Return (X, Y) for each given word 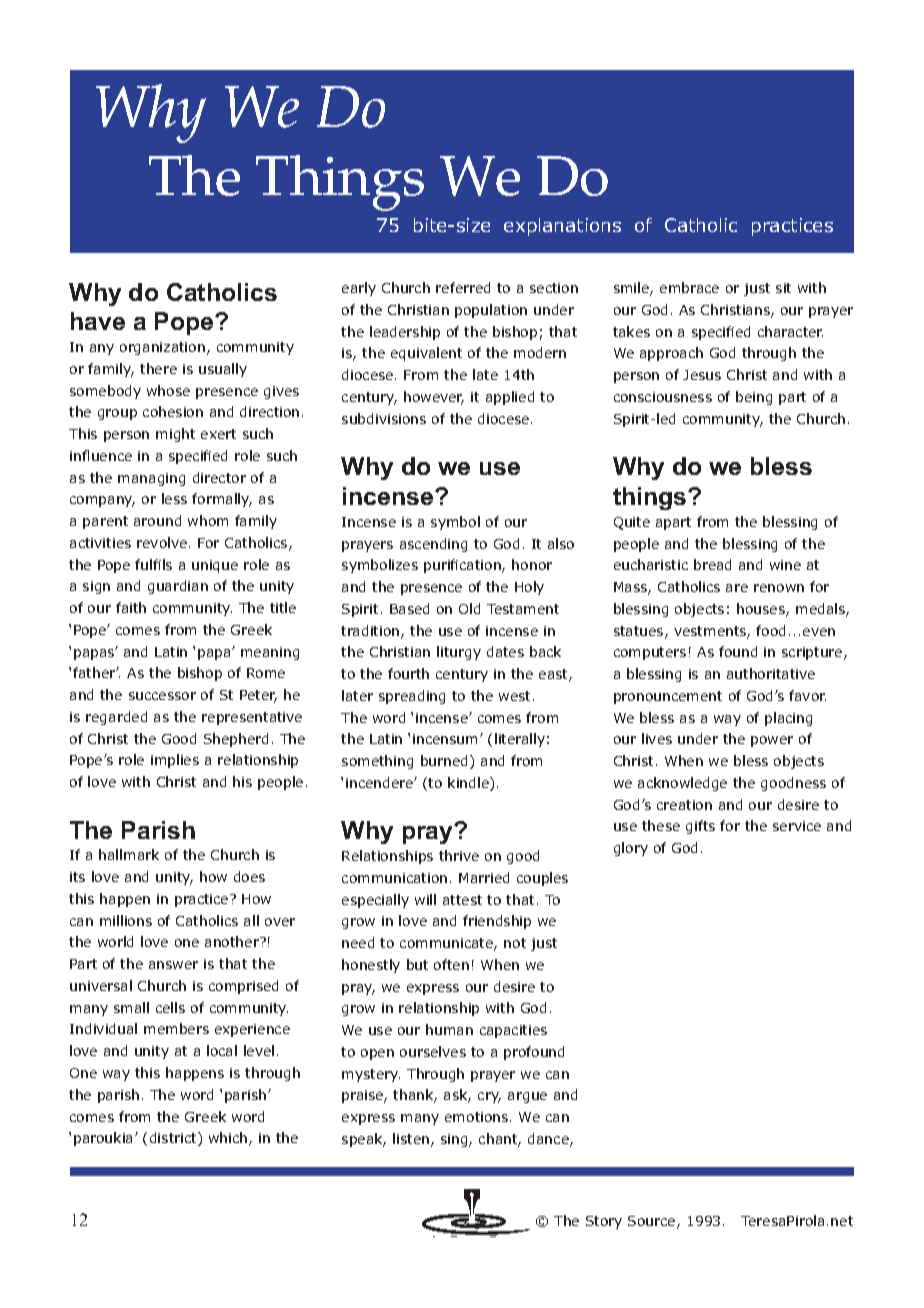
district (174, 1139)
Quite (632, 523)
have (98, 321)
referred (463, 287)
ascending (433, 545)
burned (446, 762)
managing (151, 479)
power (772, 741)
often (451, 964)
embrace (689, 287)
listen (412, 1140)
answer (173, 965)
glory (631, 849)
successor (162, 696)
